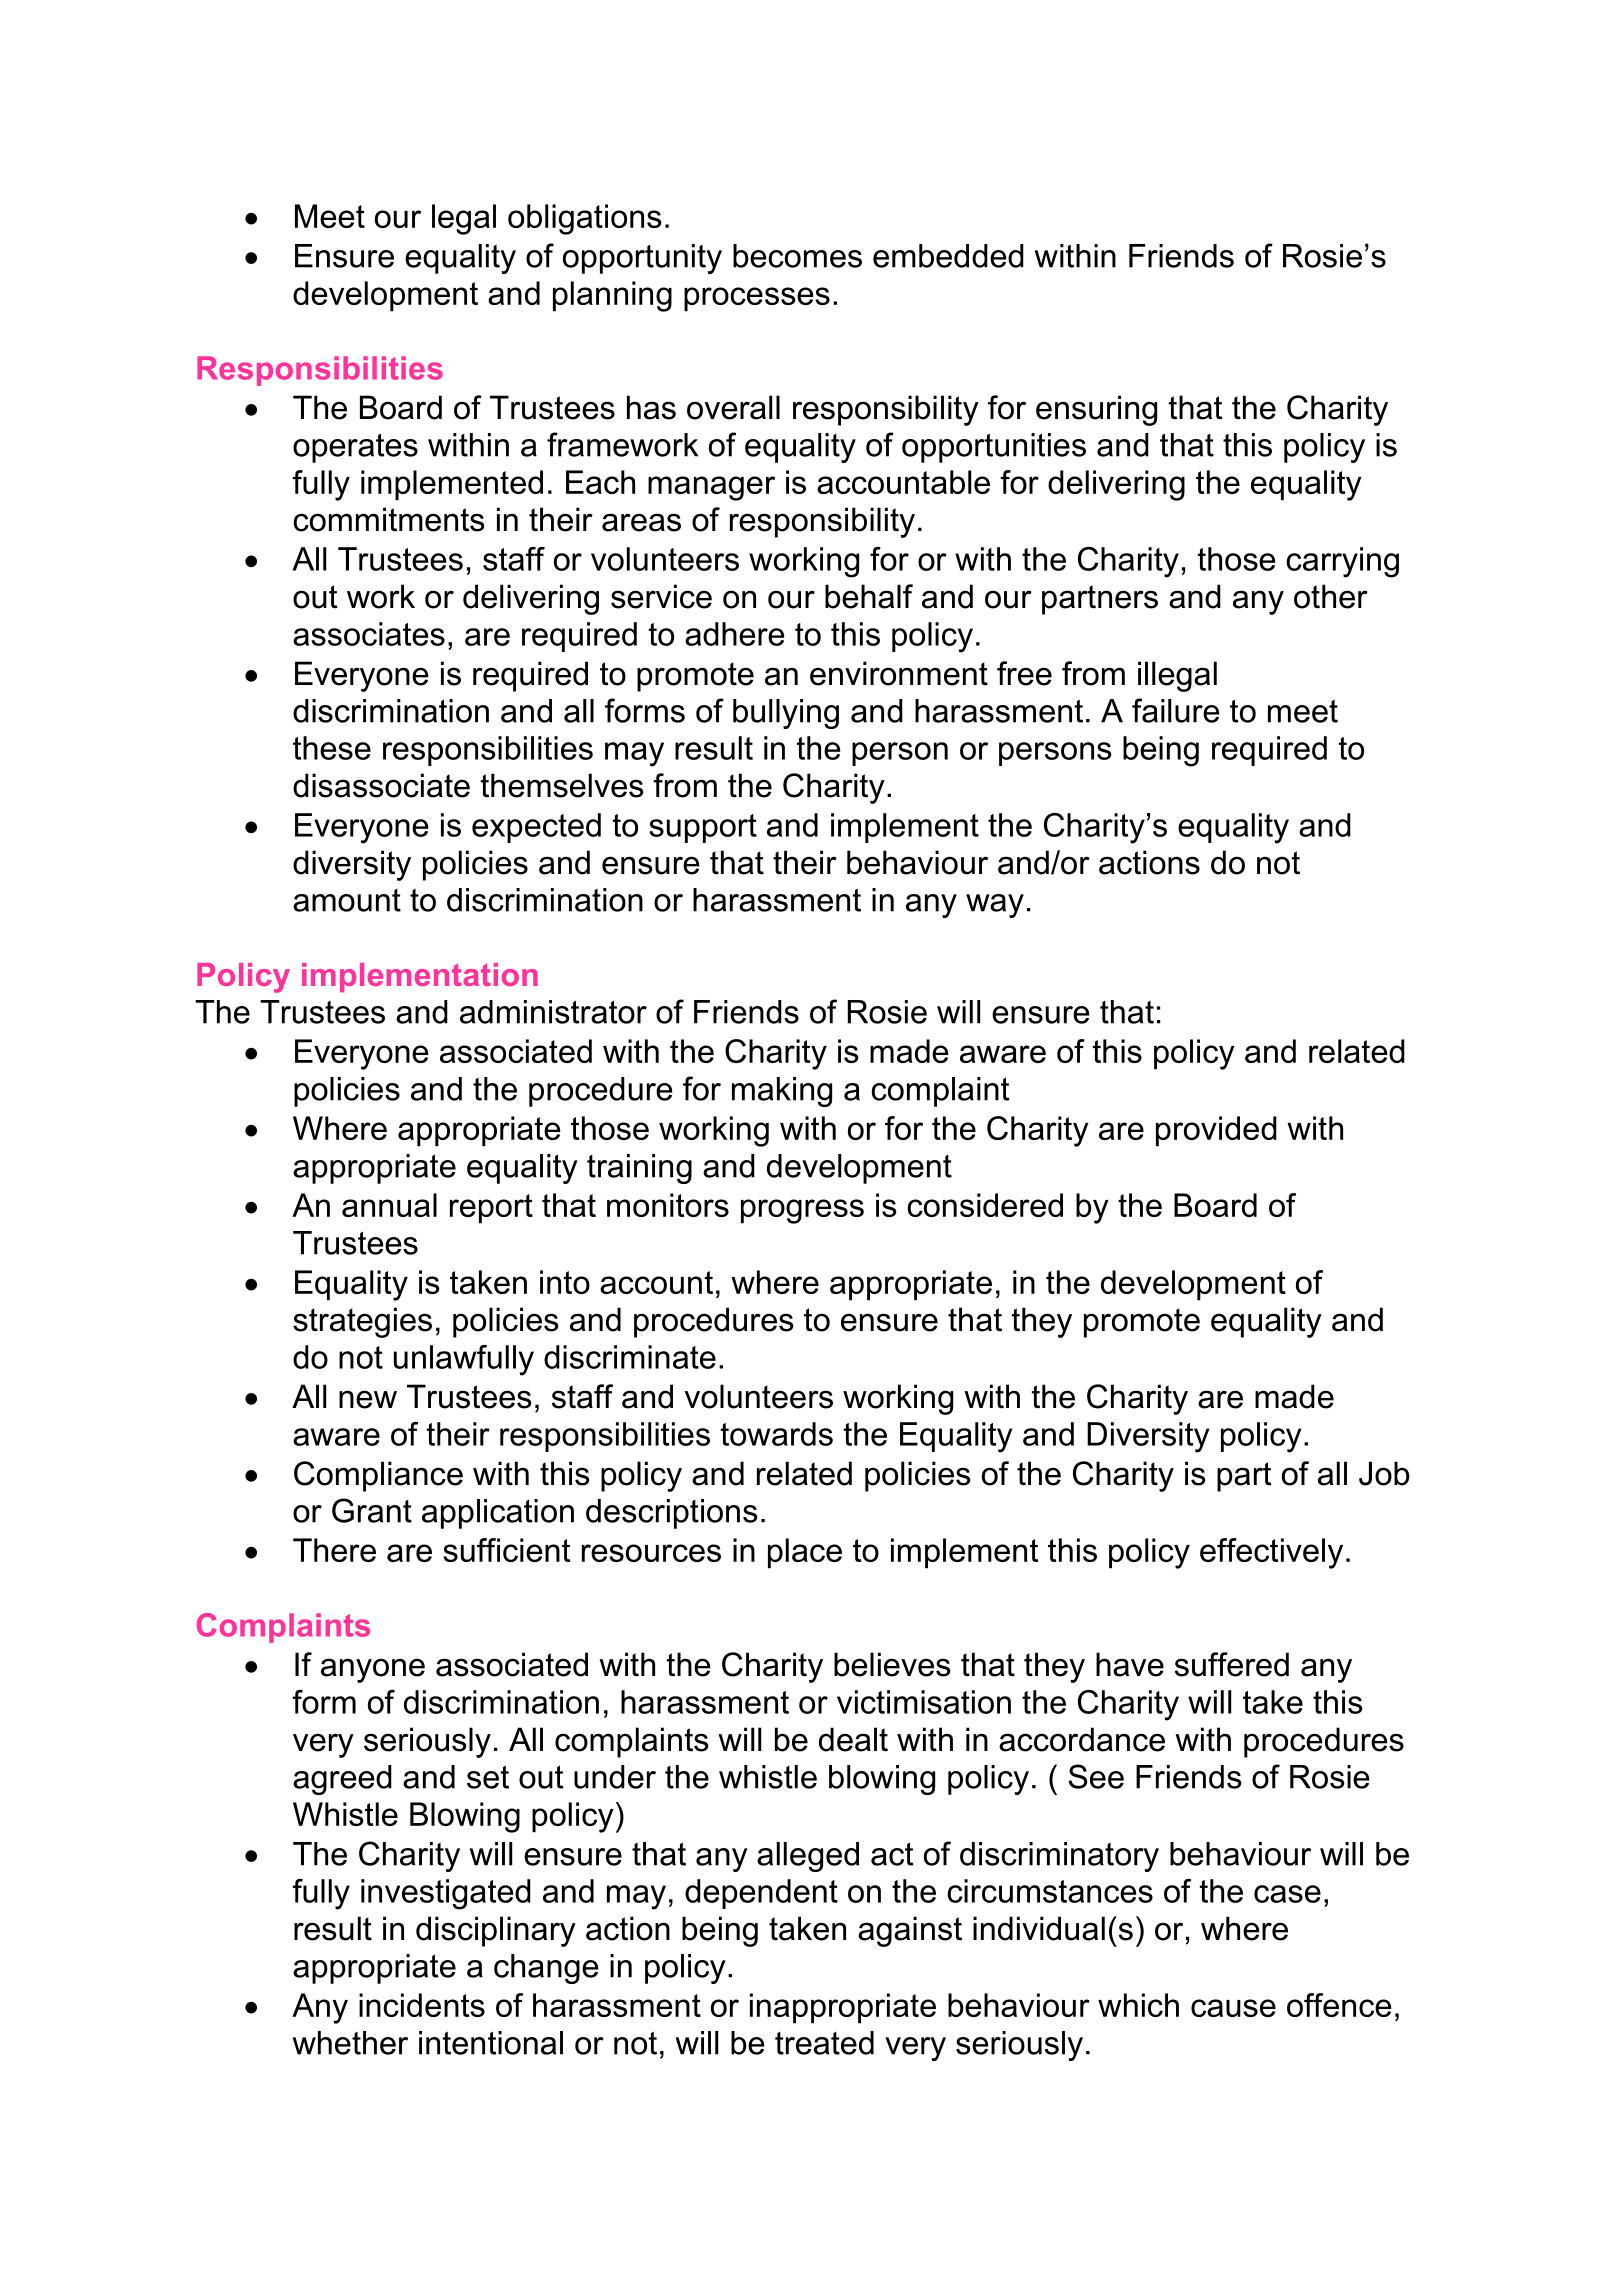 This screenshot has width=1612, height=2280. What do you see at coordinates (777, 1434) in the screenshot?
I see `towards` at bounding box center [777, 1434].
